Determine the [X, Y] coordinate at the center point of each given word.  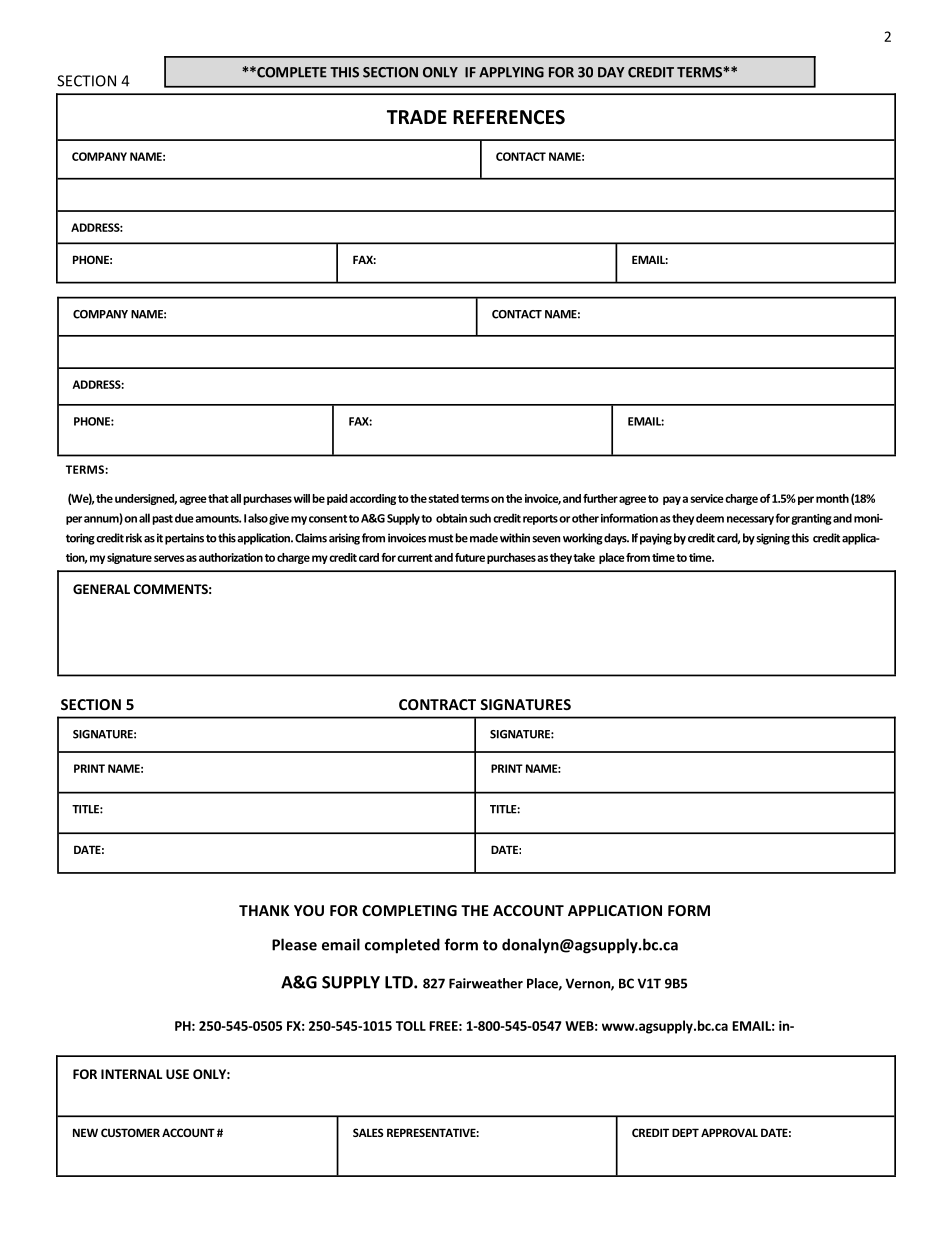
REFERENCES [509, 117]
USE [177, 1074]
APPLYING [511, 72]
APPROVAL [729, 1132]
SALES [368, 1132]
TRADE [417, 117]
